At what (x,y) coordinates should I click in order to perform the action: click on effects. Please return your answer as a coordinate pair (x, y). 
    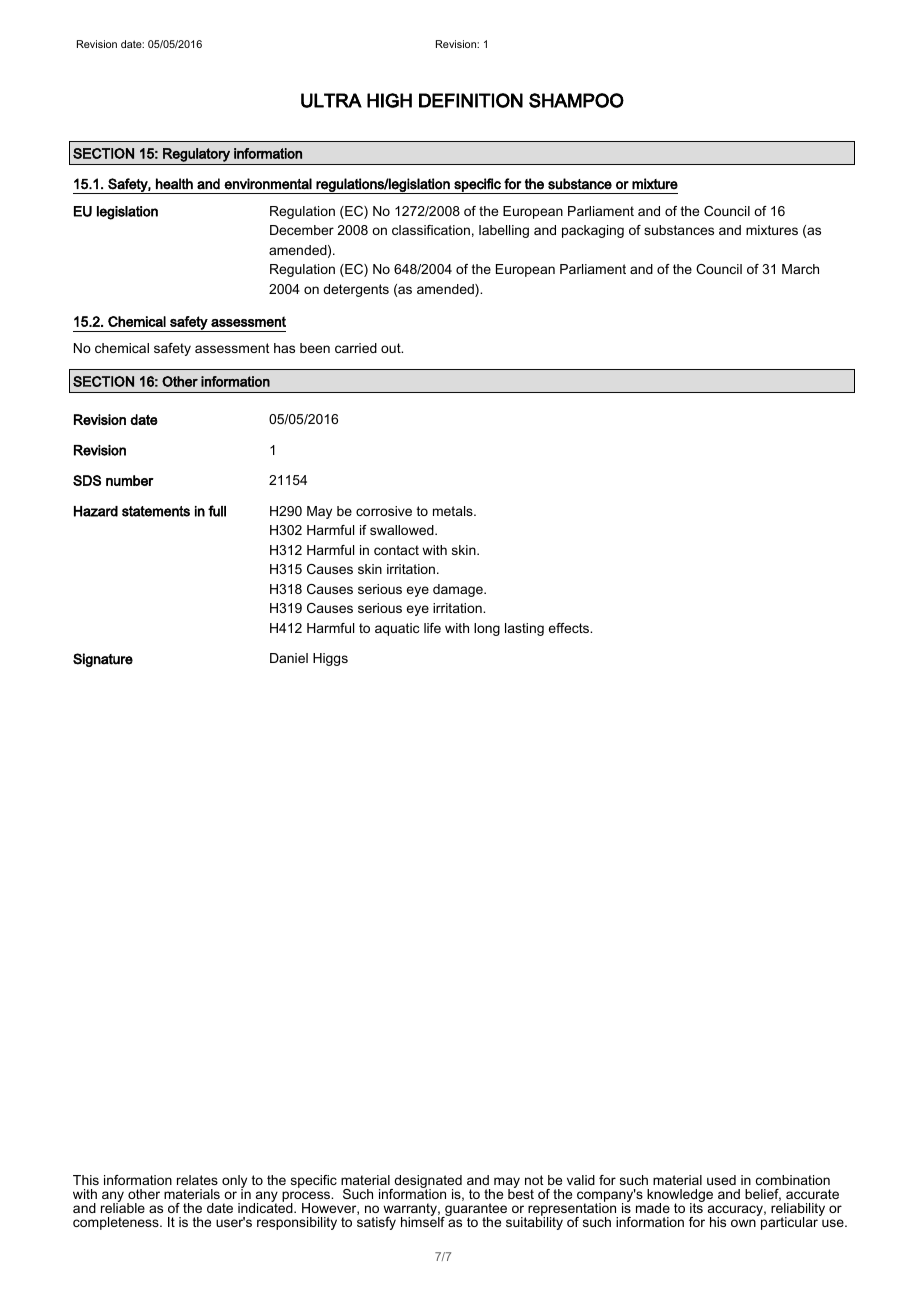
    Looking at the image, I should click on (570, 628).
